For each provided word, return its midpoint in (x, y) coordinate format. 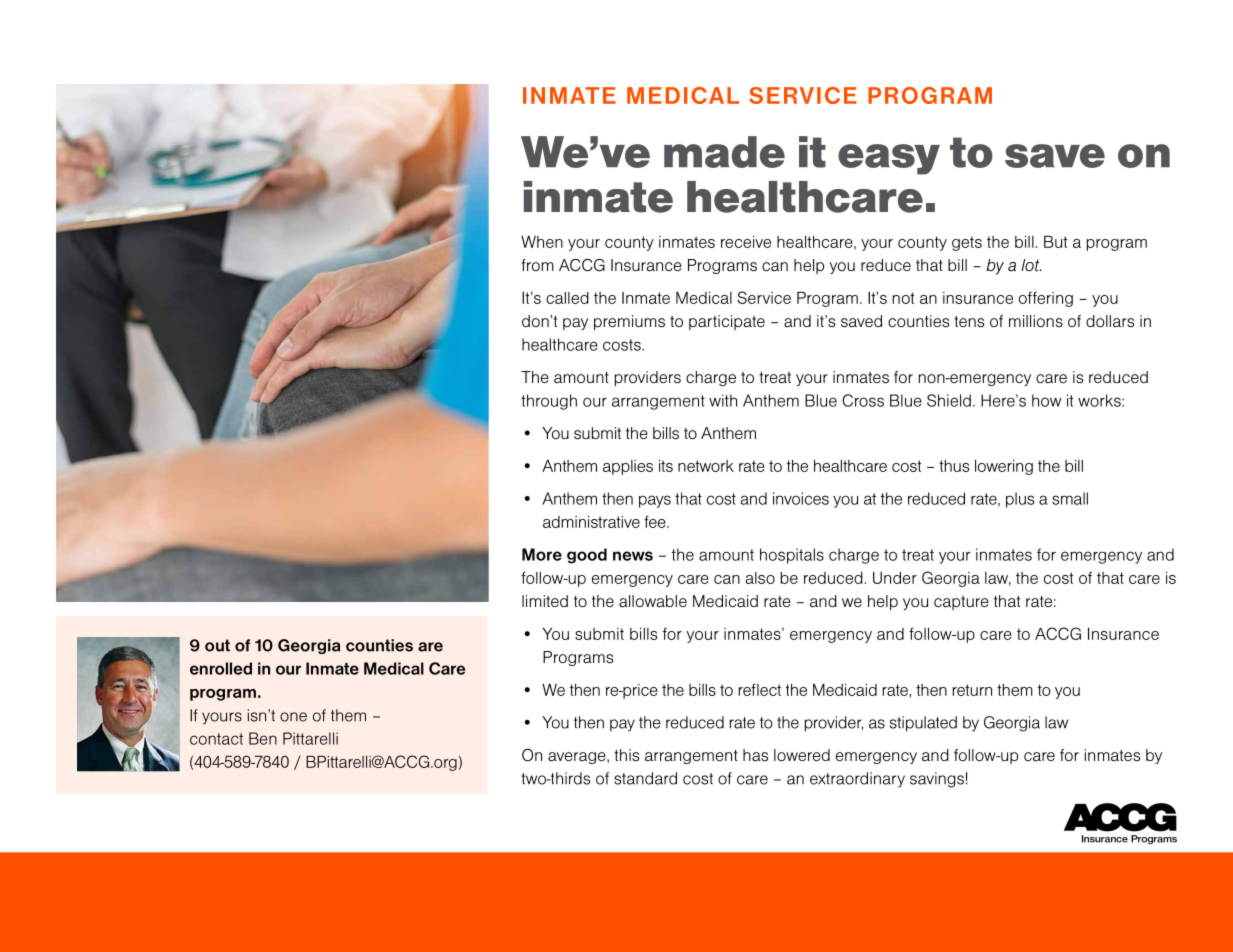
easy (889, 159)
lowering (1004, 467)
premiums (629, 322)
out (217, 645)
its (666, 466)
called (567, 298)
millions (1036, 321)
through (549, 402)
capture (961, 603)
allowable (653, 601)
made (724, 152)
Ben (263, 738)
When (542, 242)
